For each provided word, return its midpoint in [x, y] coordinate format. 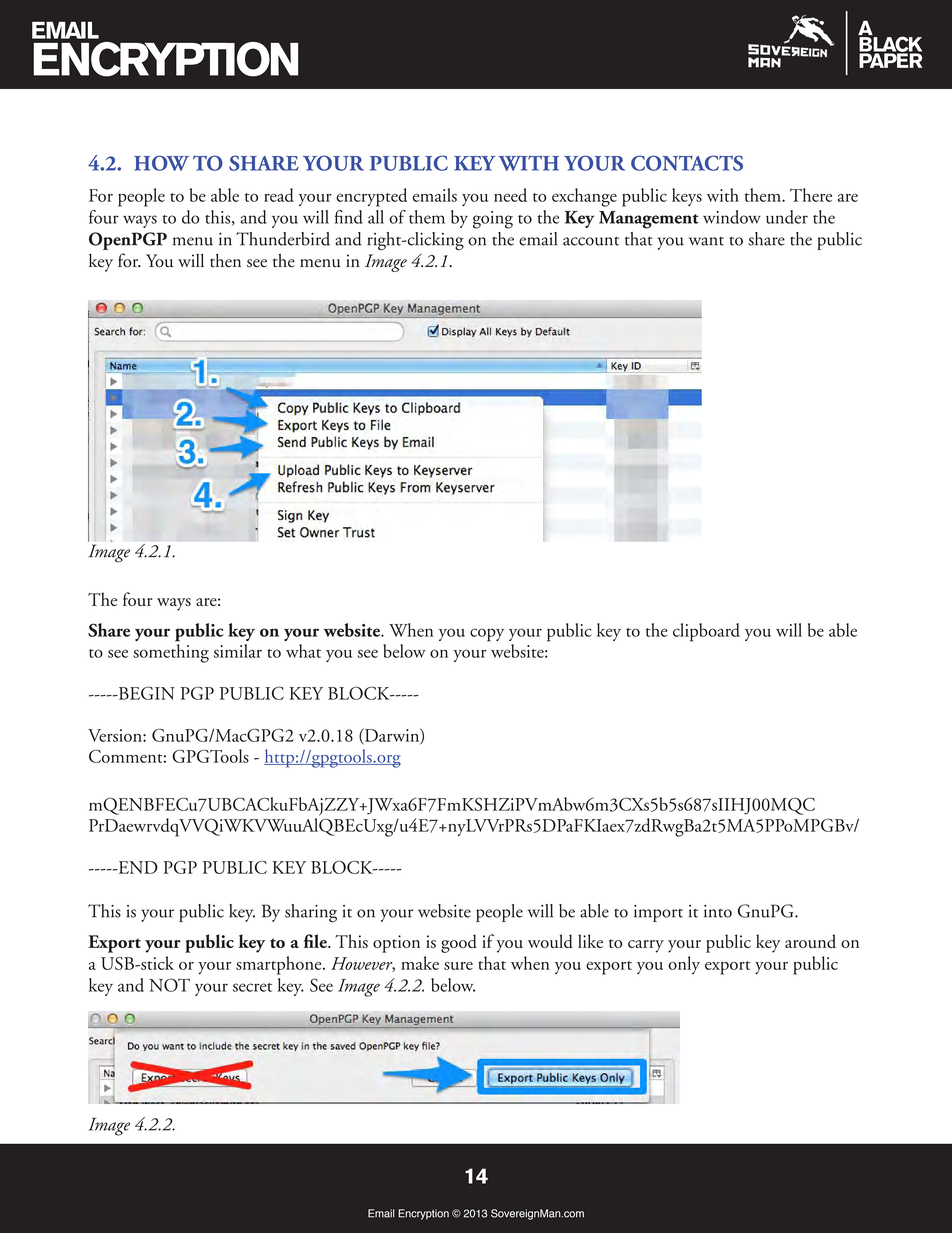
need [510, 195]
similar [238, 651]
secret [252, 987]
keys [687, 197]
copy [487, 635]
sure [458, 966]
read [279, 195]
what [303, 651]
